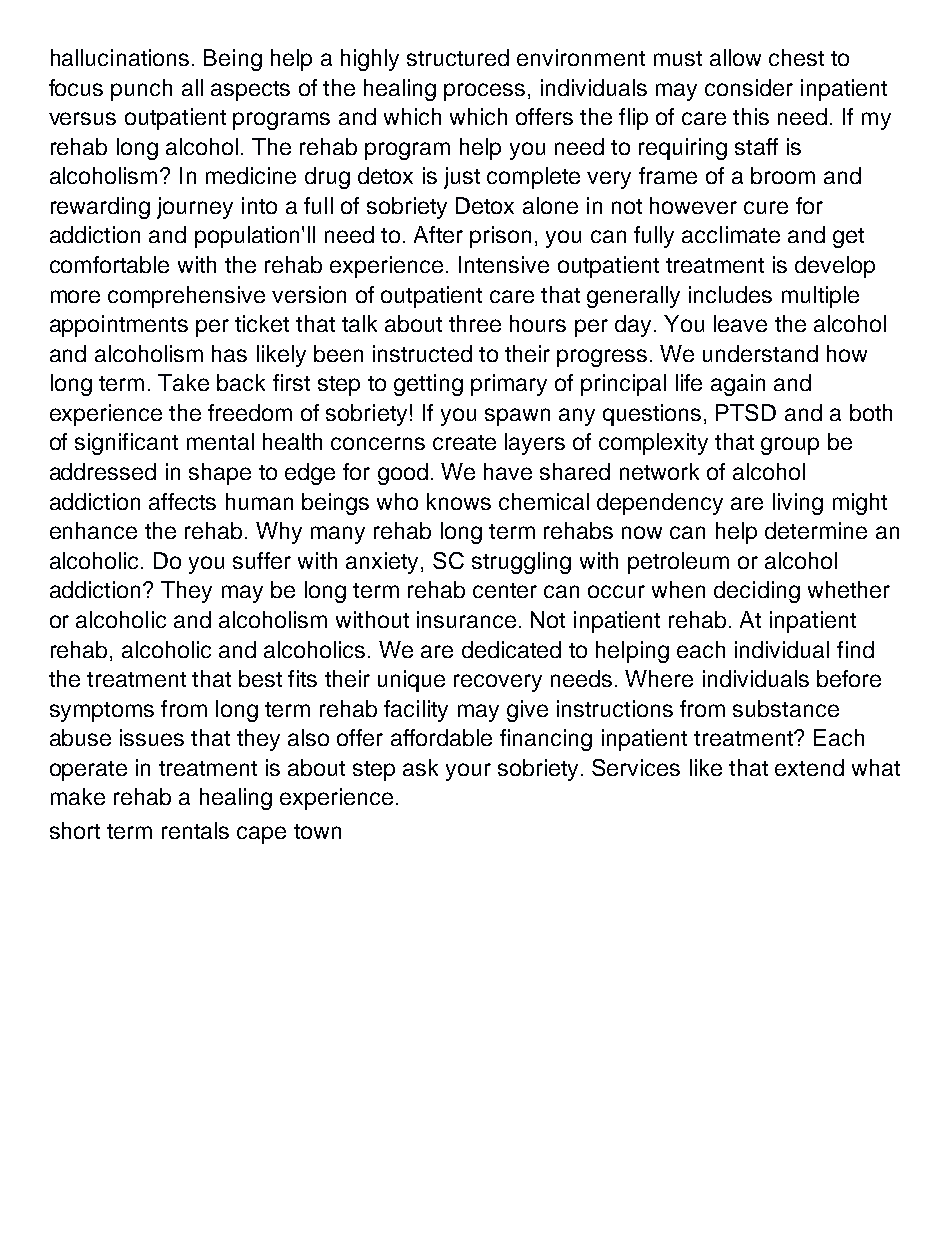 The height and width of the screenshot is (1233, 952). I want to click on consider, so click(749, 87).
